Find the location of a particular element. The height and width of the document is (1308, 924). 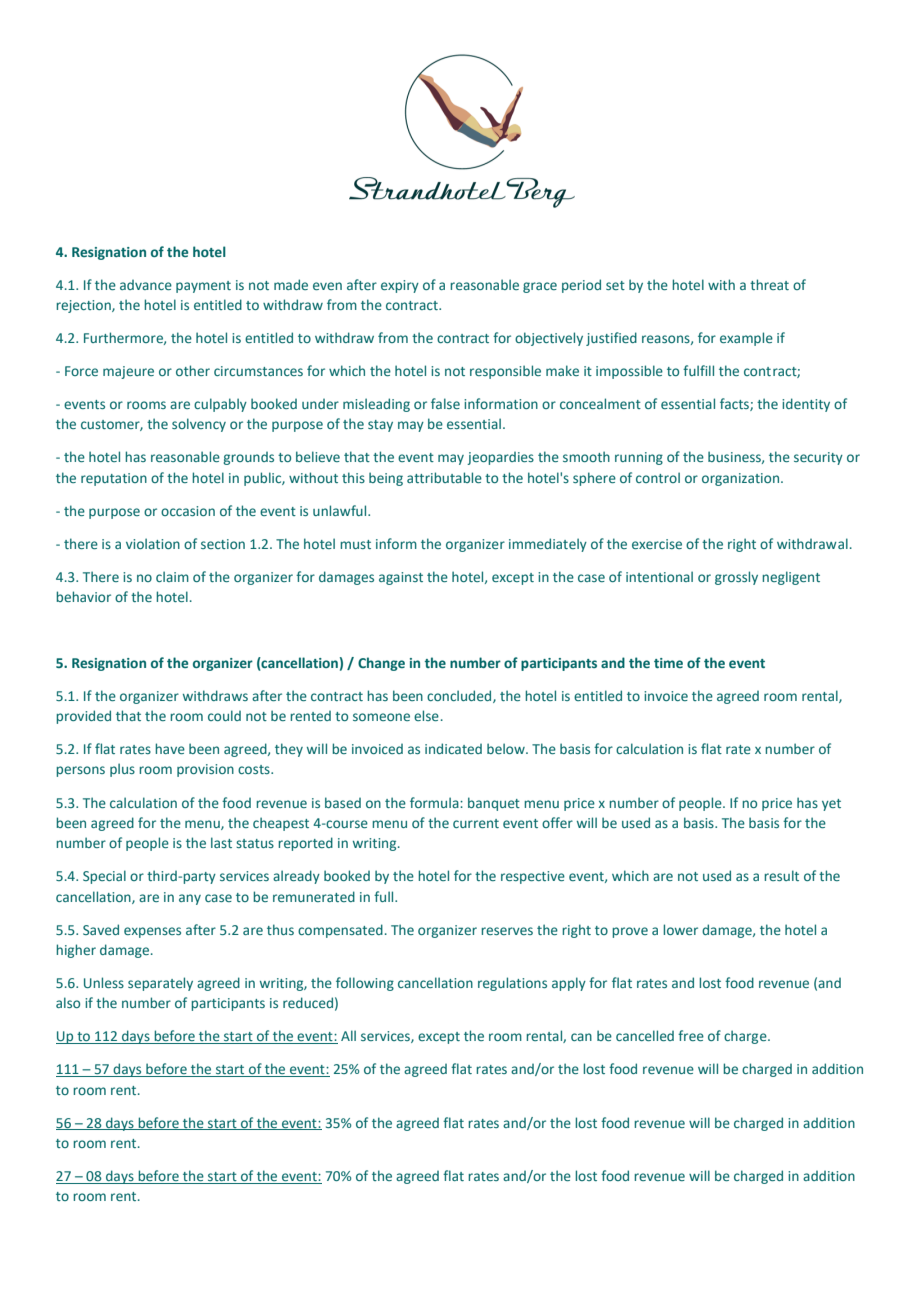

yet is located at coordinates (831, 805).
